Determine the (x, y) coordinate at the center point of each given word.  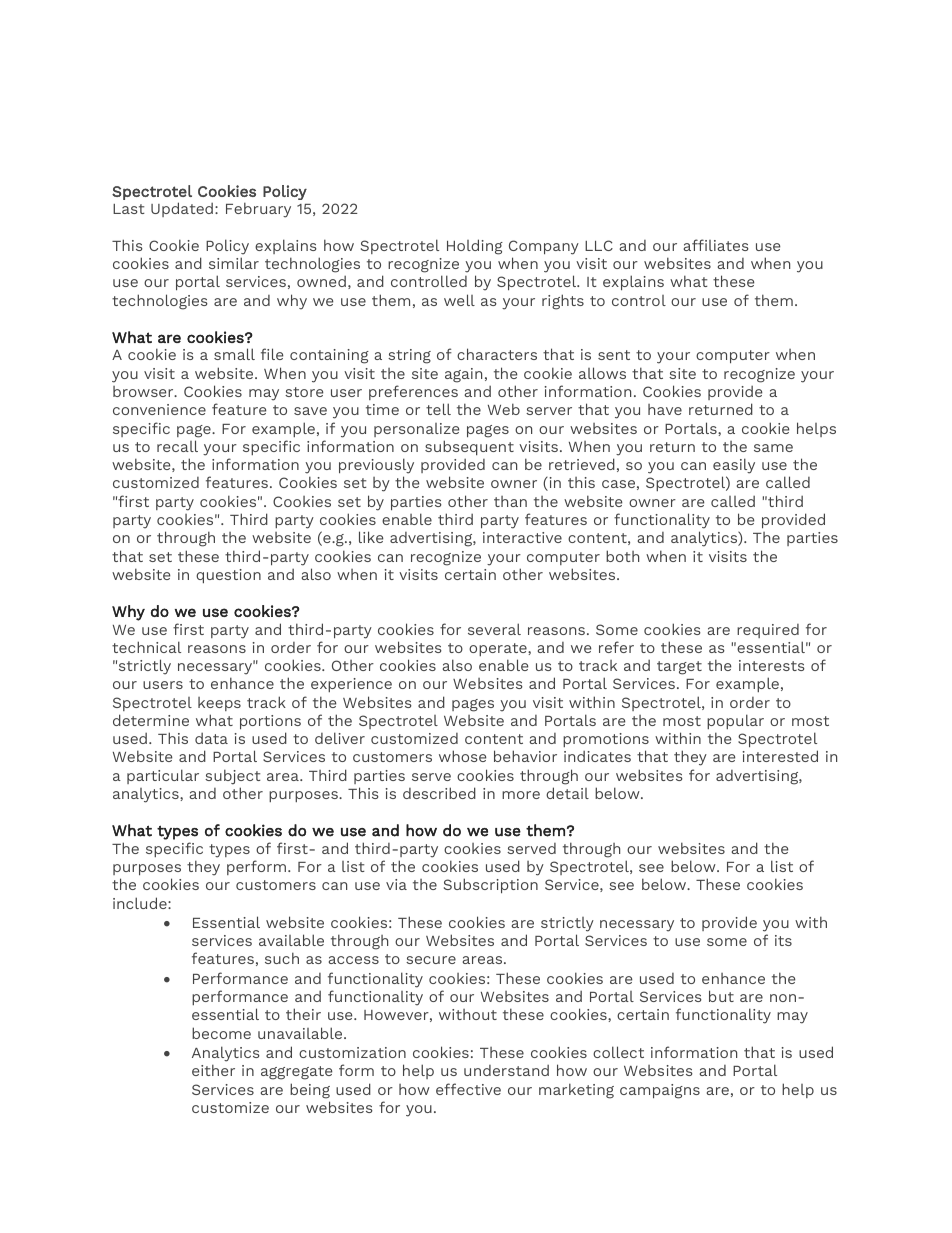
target (679, 668)
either (213, 1070)
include (141, 903)
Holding (475, 247)
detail (567, 793)
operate (499, 649)
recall (177, 446)
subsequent (469, 447)
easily (734, 466)
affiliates (716, 245)
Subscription (491, 885)
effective (468, 1089)
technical (146, 647)
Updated (182, 209)
